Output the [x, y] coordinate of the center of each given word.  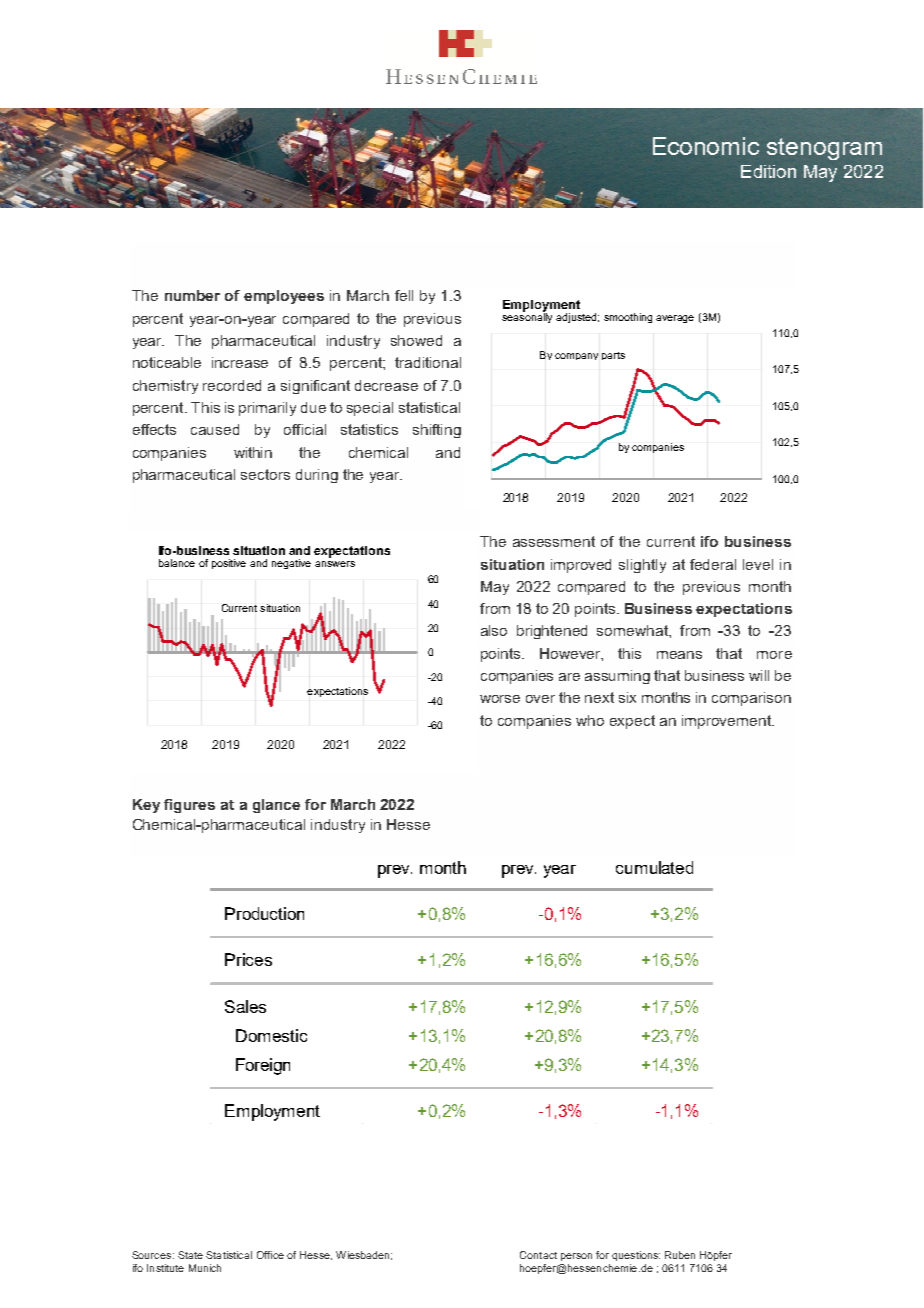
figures [189, 806]
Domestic [271, 1035]
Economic [706, 146]
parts [613, 356]
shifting [437, 431]
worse [500, 699]
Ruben [680, 1255]
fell [404, 295]
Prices [248, 959]
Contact [538, 1255]
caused [215, 429]
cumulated [654, 867]
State [190, 1255]
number [192, 295]
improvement [728, 722]
